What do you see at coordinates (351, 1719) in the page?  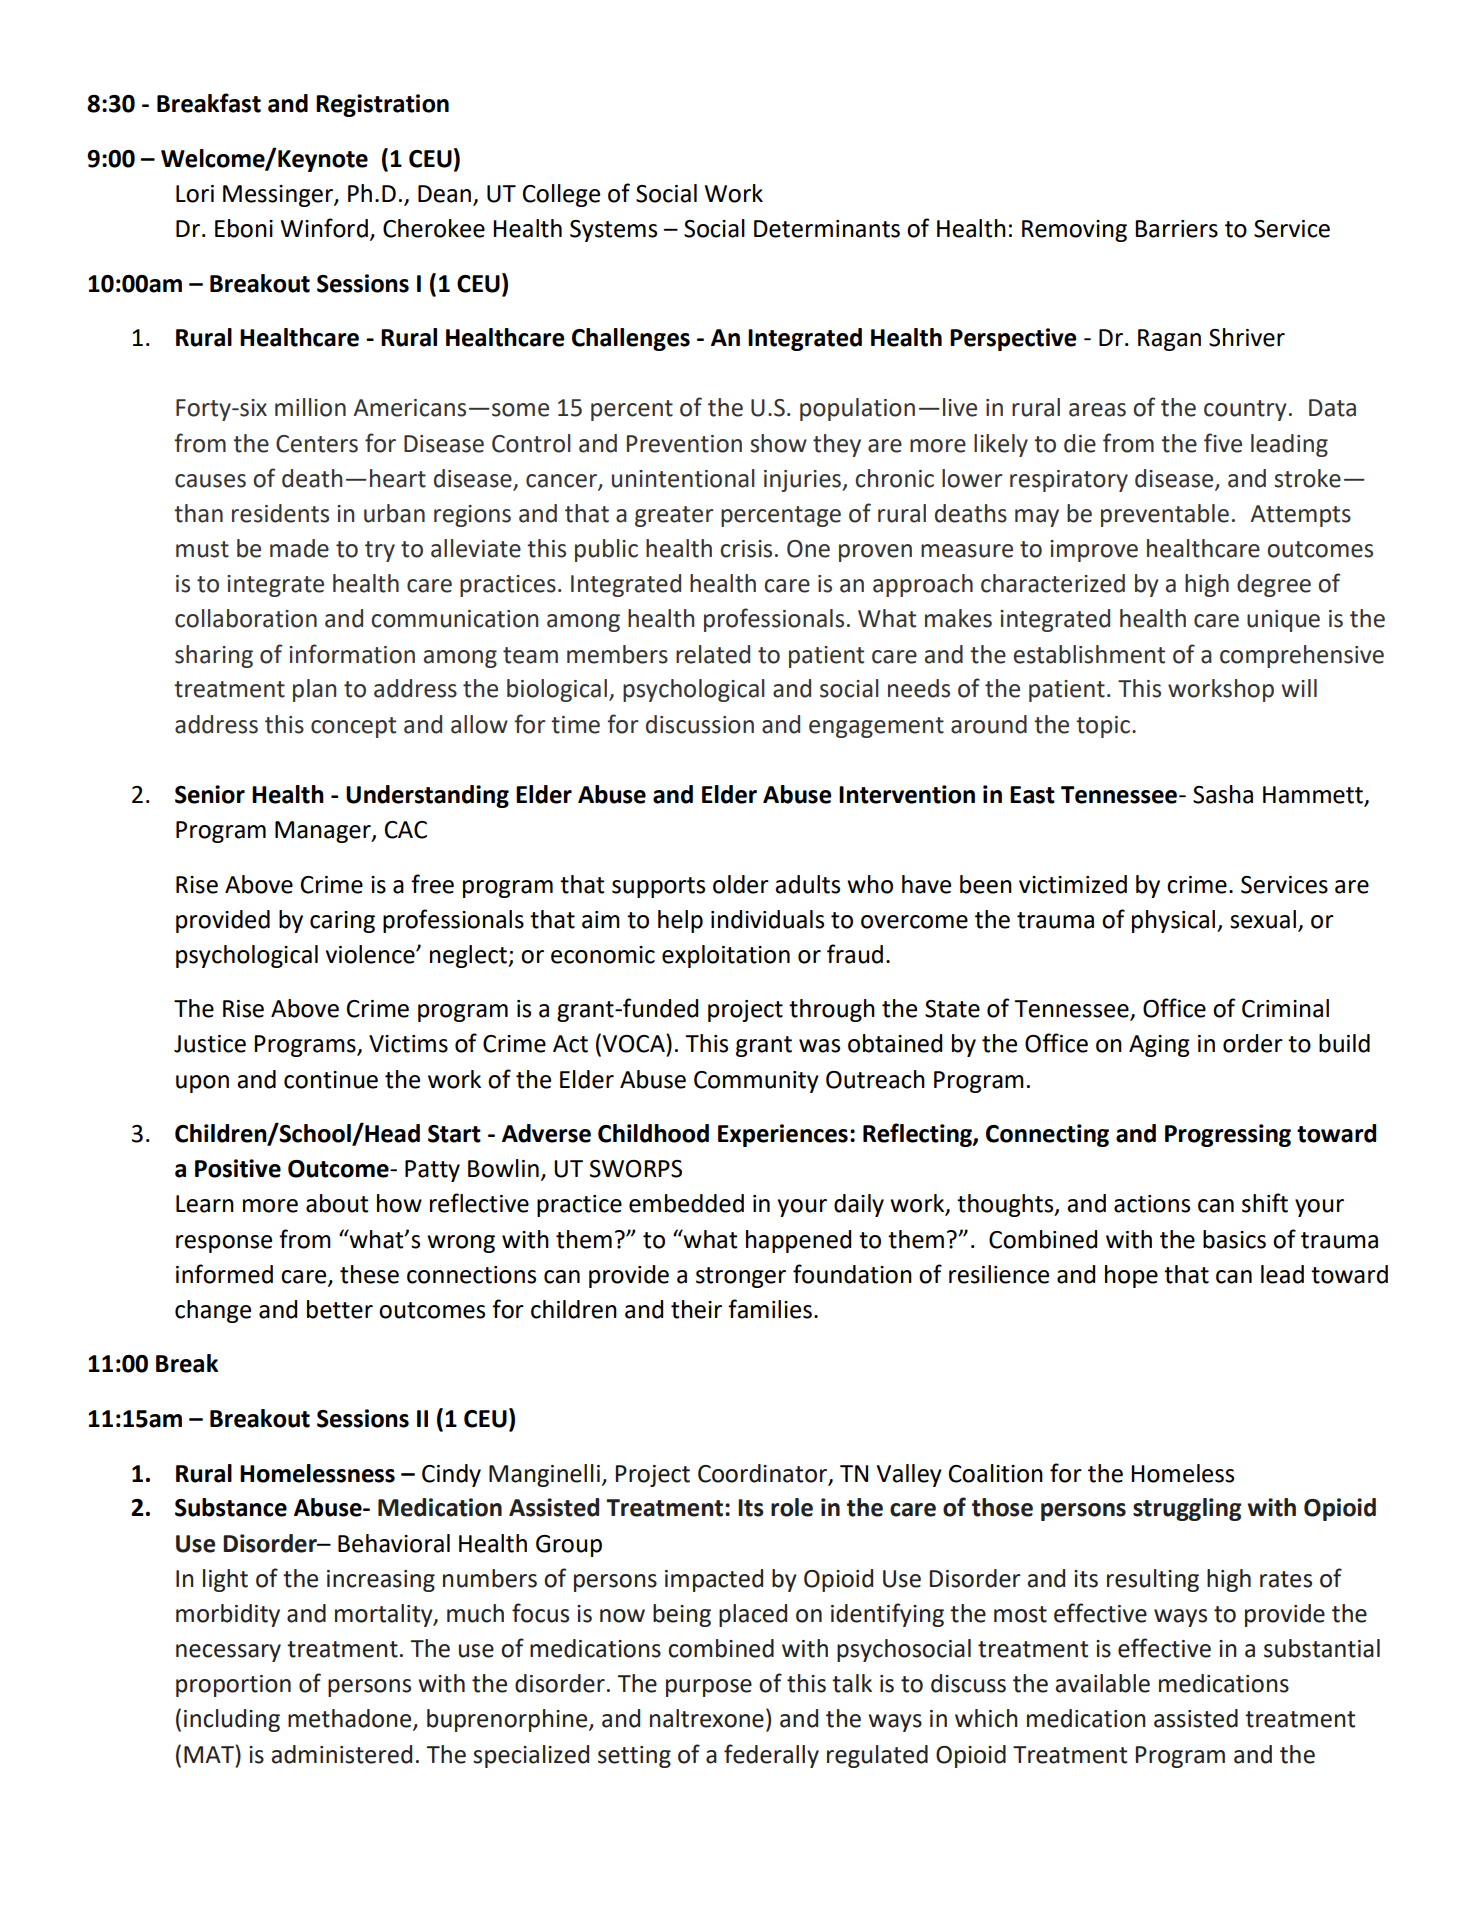 I see `methadone` at bounding box center [351, 1719].
